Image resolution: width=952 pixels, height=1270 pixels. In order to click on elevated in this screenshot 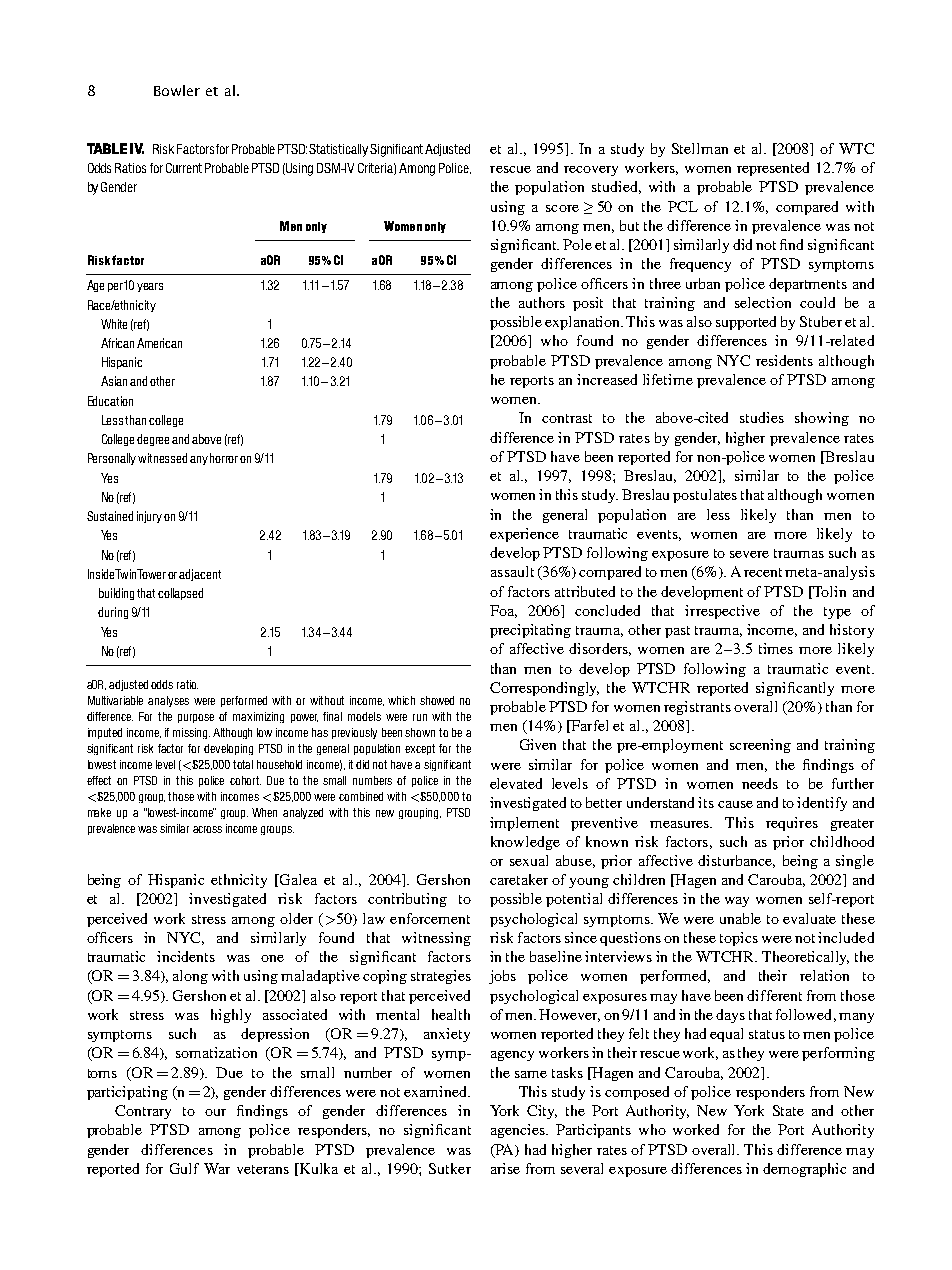, I will do `click(516, 783)`.
